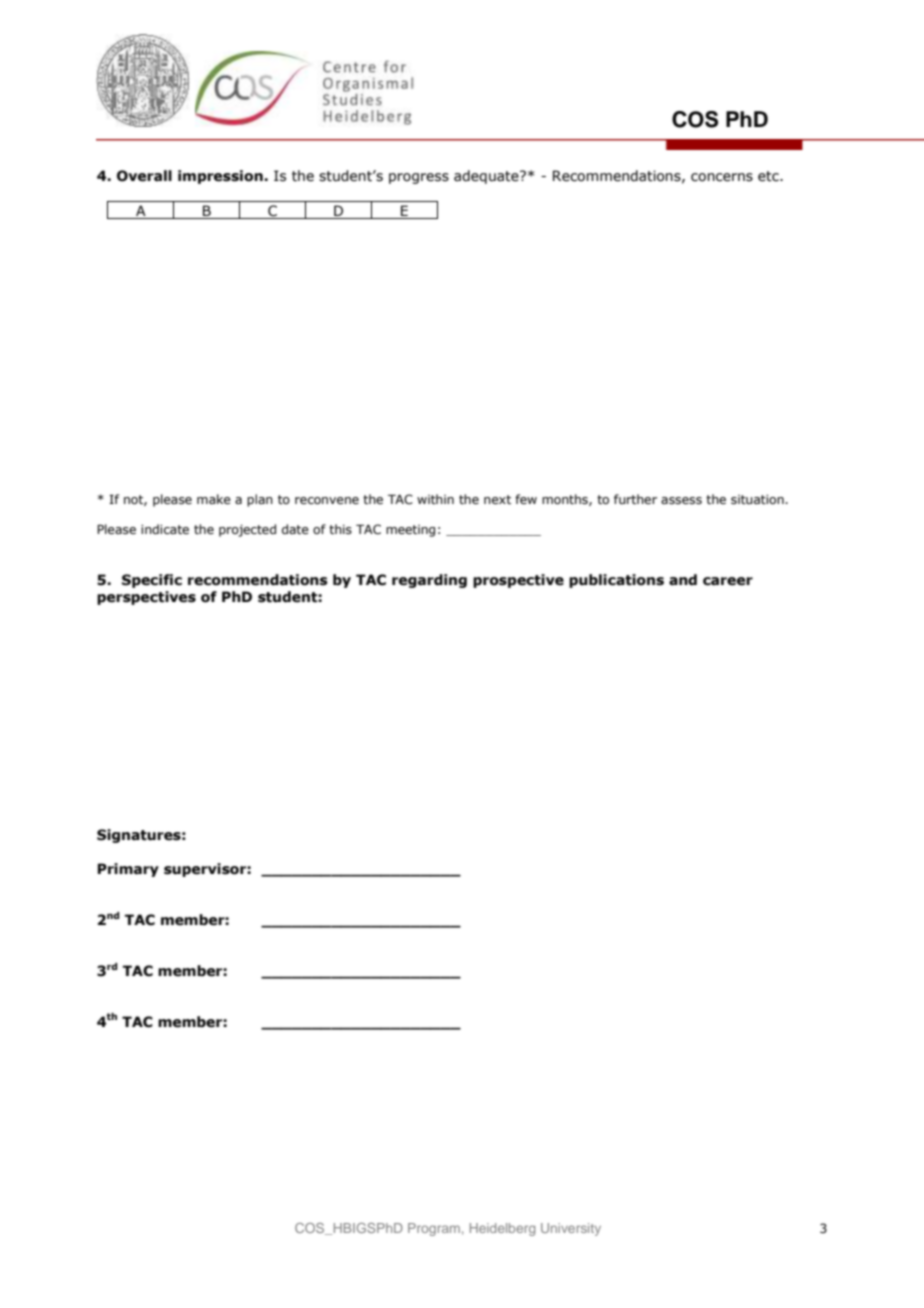 This screenshot has height=1308, width=924. What do you see at coordinates (419, 178) in the screenshot?
I see `progress` at bounding box center [419, 178].
